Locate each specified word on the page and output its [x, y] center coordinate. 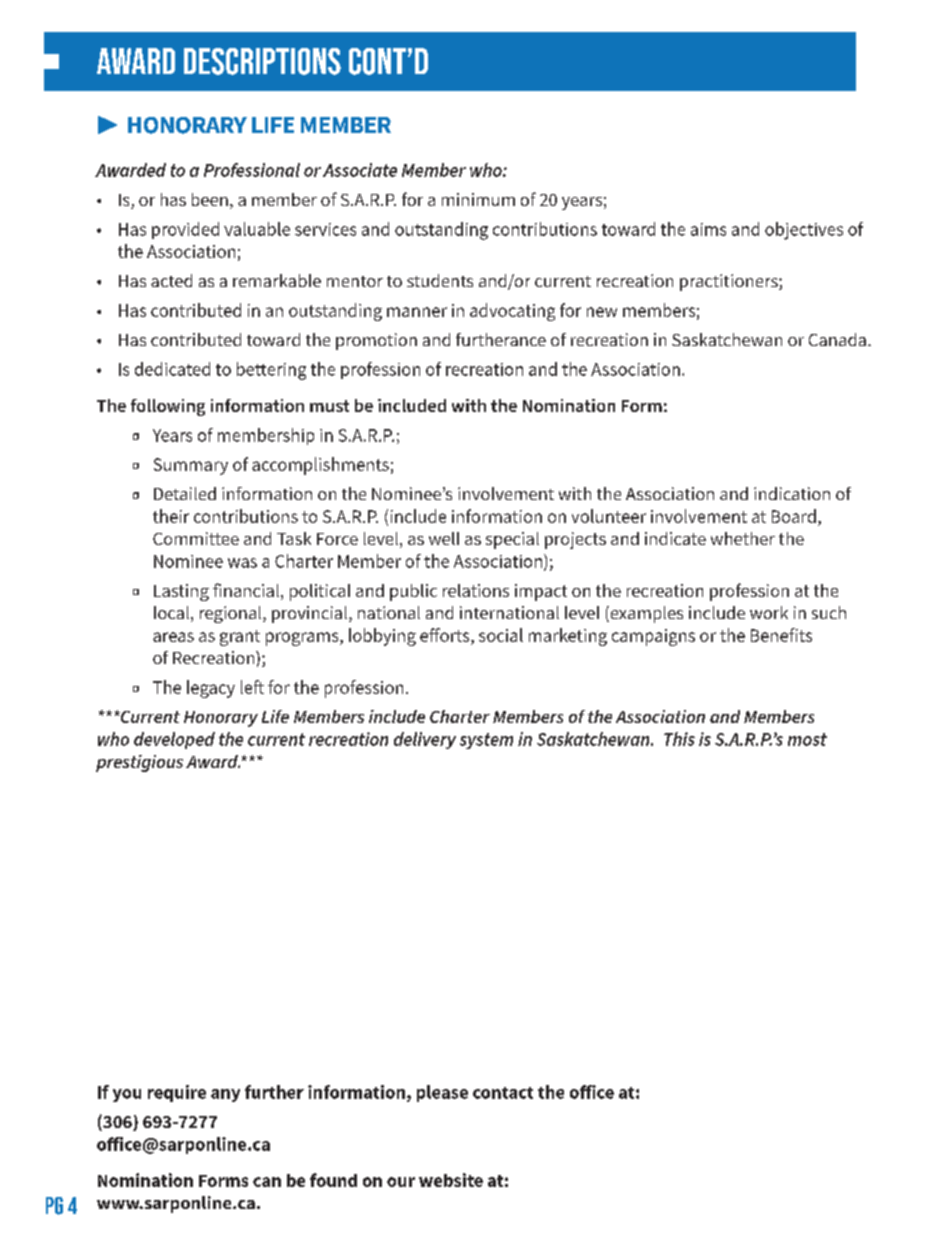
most [807, 739]
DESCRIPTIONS [262, 61]
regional [232, 614]
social [501, 635]
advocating [512, 312]
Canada [837, 339]
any [225, 1095]
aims [708, 229]
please [442, 1093]
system [486, 741]
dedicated [172, 369]
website [451, 1180]
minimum [478, 199]
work [769, 612]
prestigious [139, 763]
